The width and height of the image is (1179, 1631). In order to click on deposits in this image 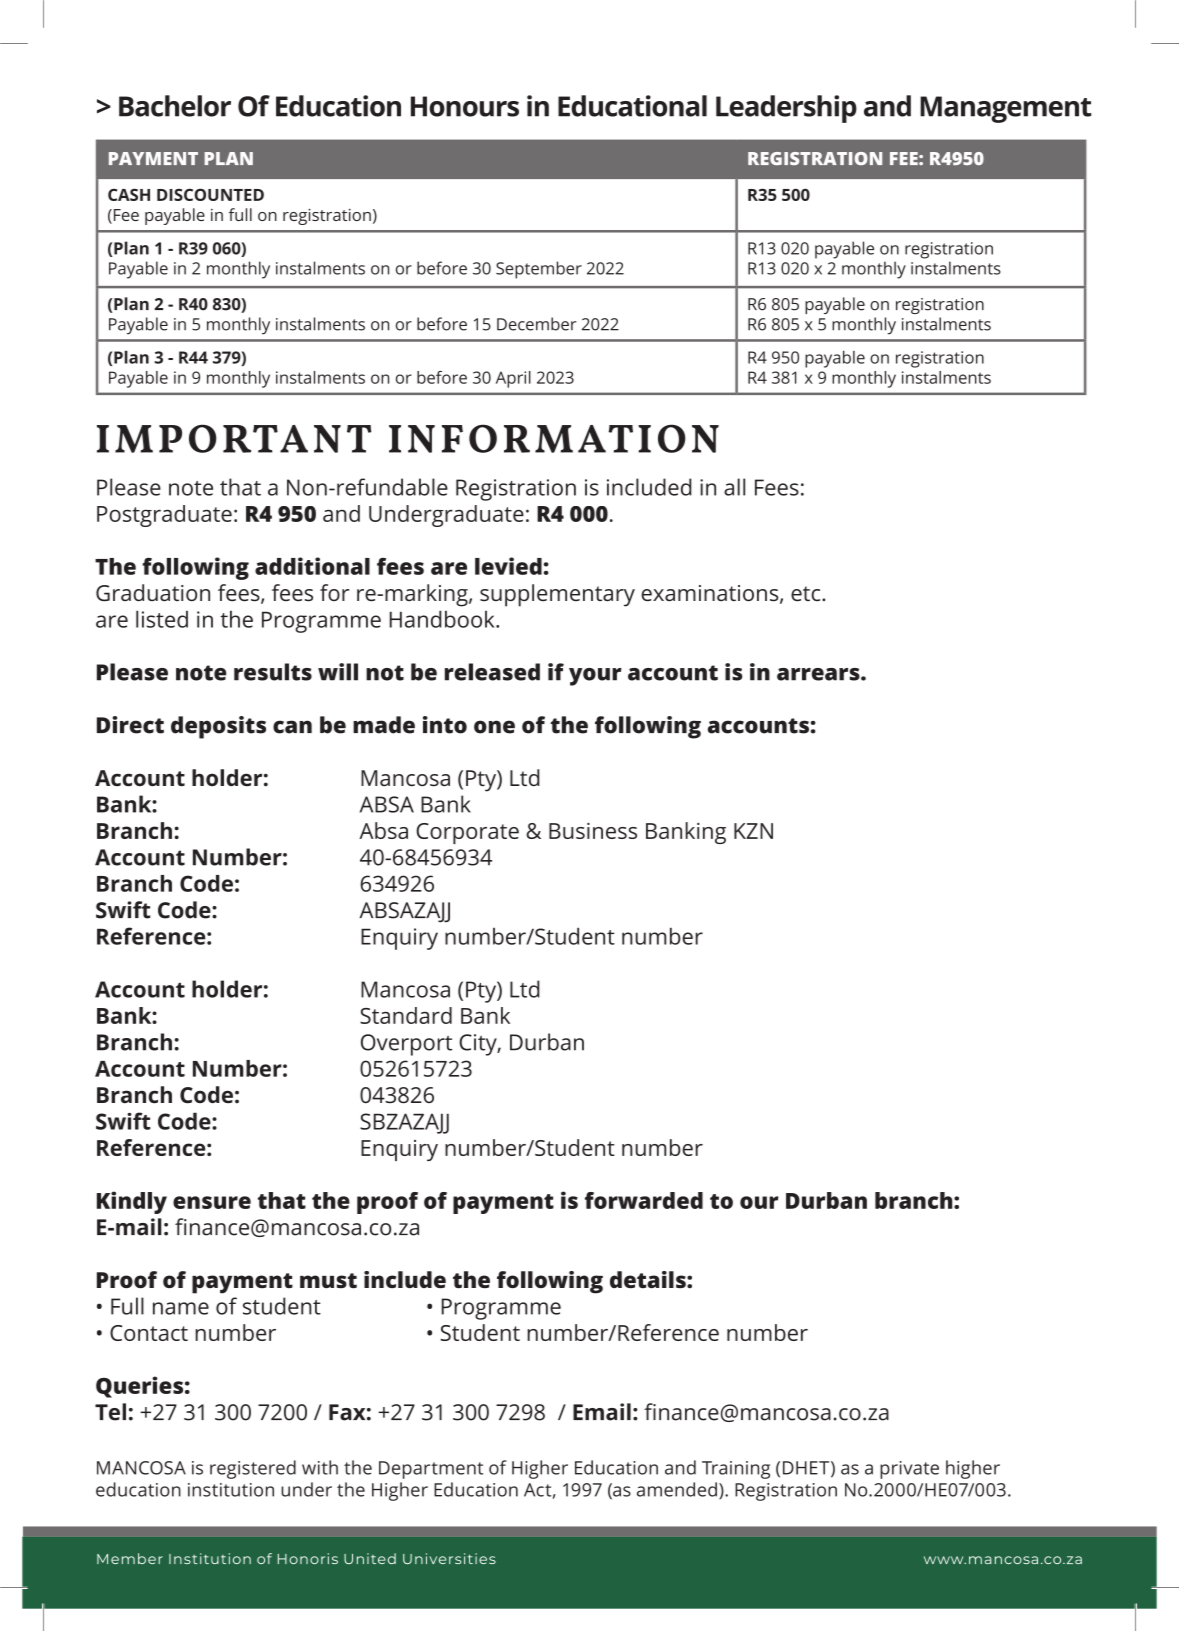, I will do `click(218, 727)`.
